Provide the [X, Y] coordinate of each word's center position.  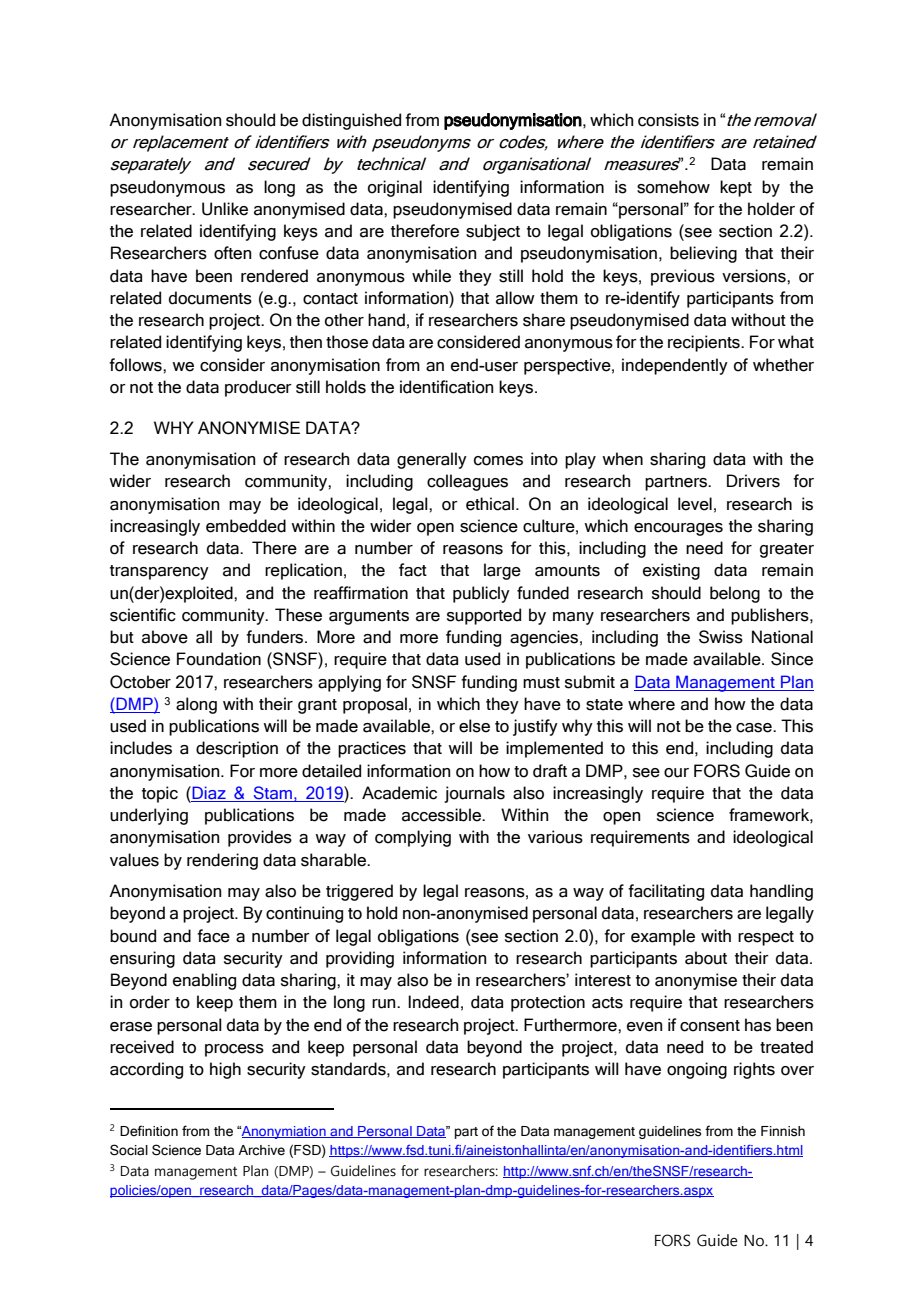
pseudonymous [167, 188]
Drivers [753, 481]
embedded [246, 526]
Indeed [433, 1002]
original [395, 188]
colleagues [467, 482]
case [755, 728]
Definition [149, 1131]
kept [736, 188]
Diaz [209, 794]
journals [474, 794]
